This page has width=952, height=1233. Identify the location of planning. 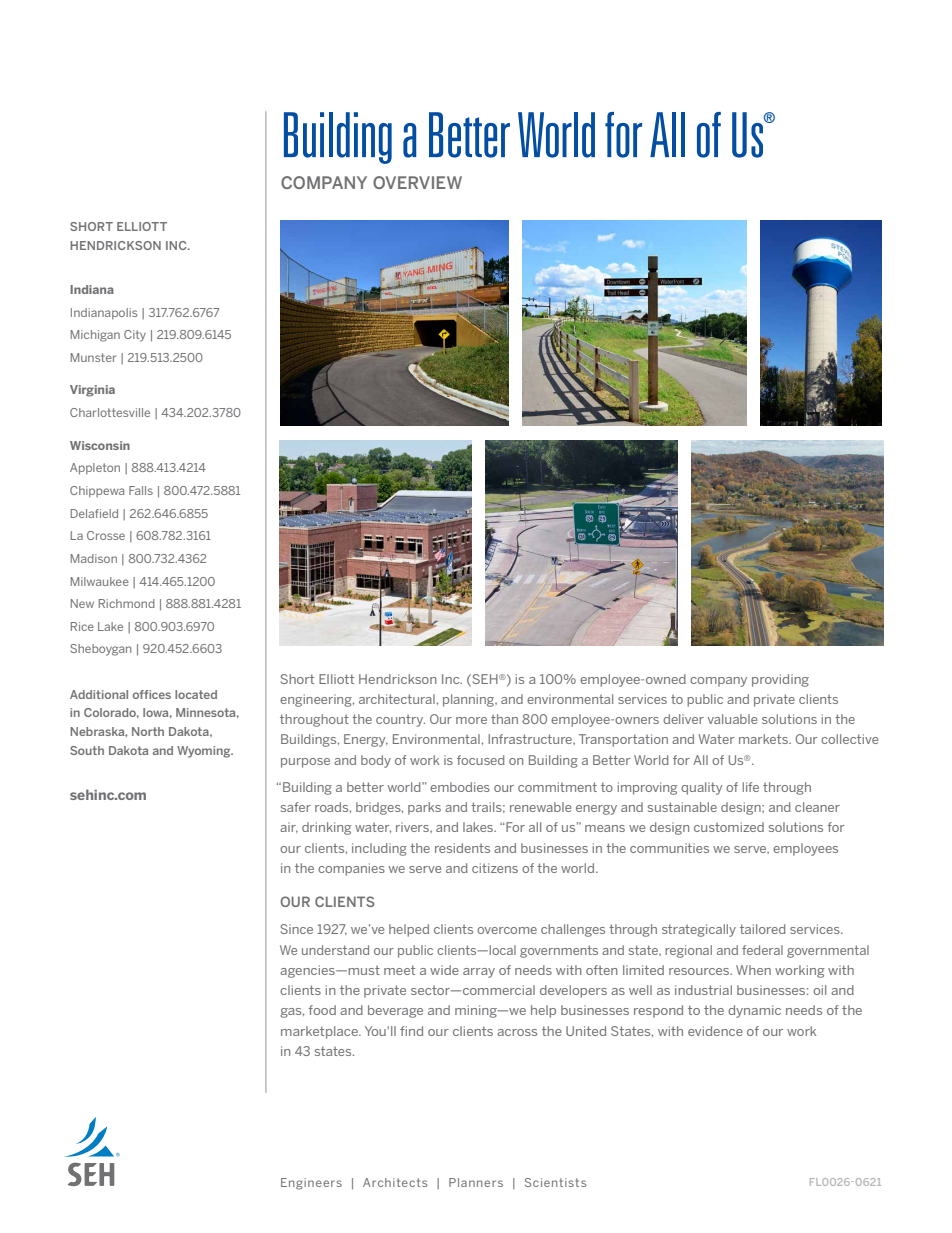
(470, 700).
